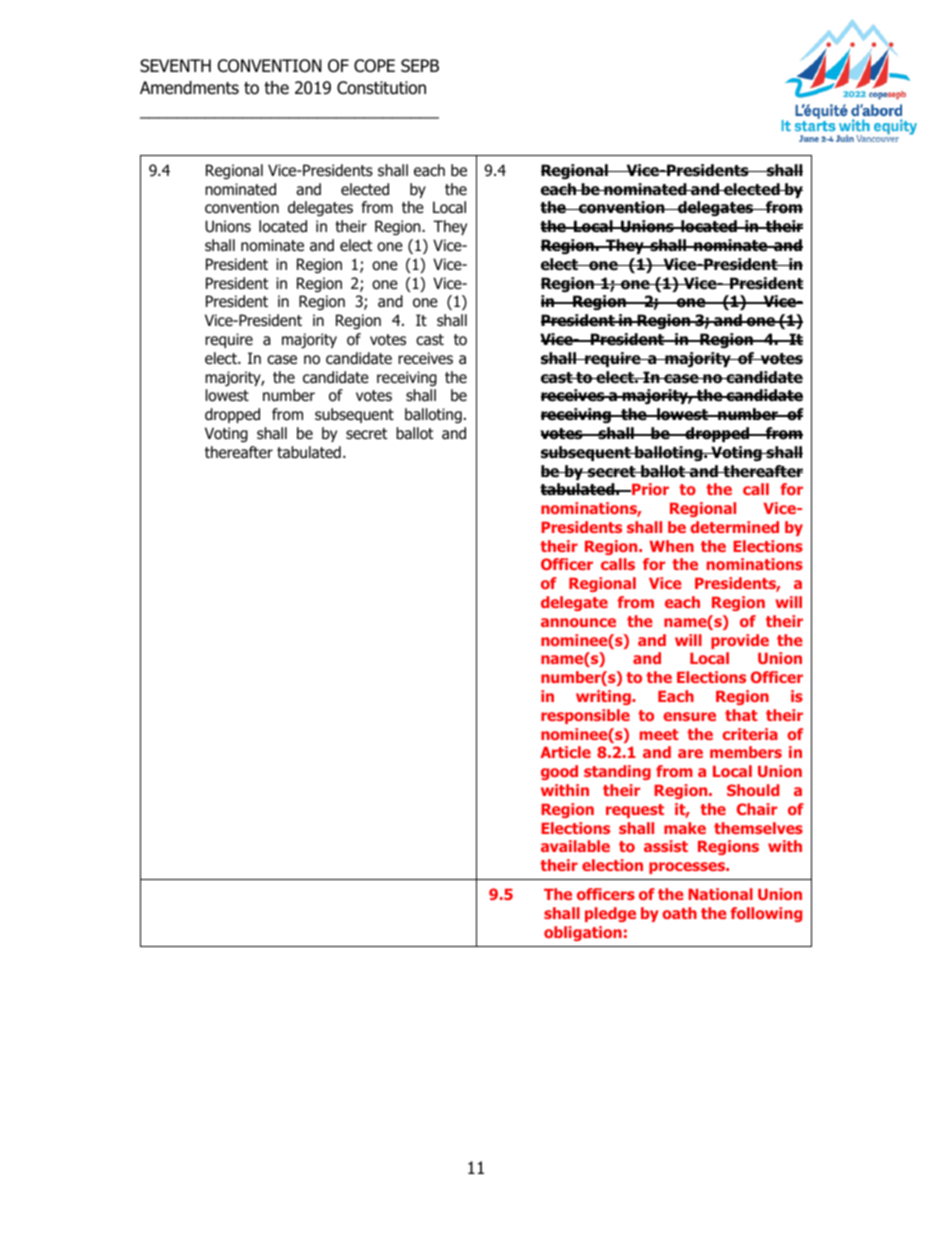  I want to click on Constitution, so click(381, 88).
